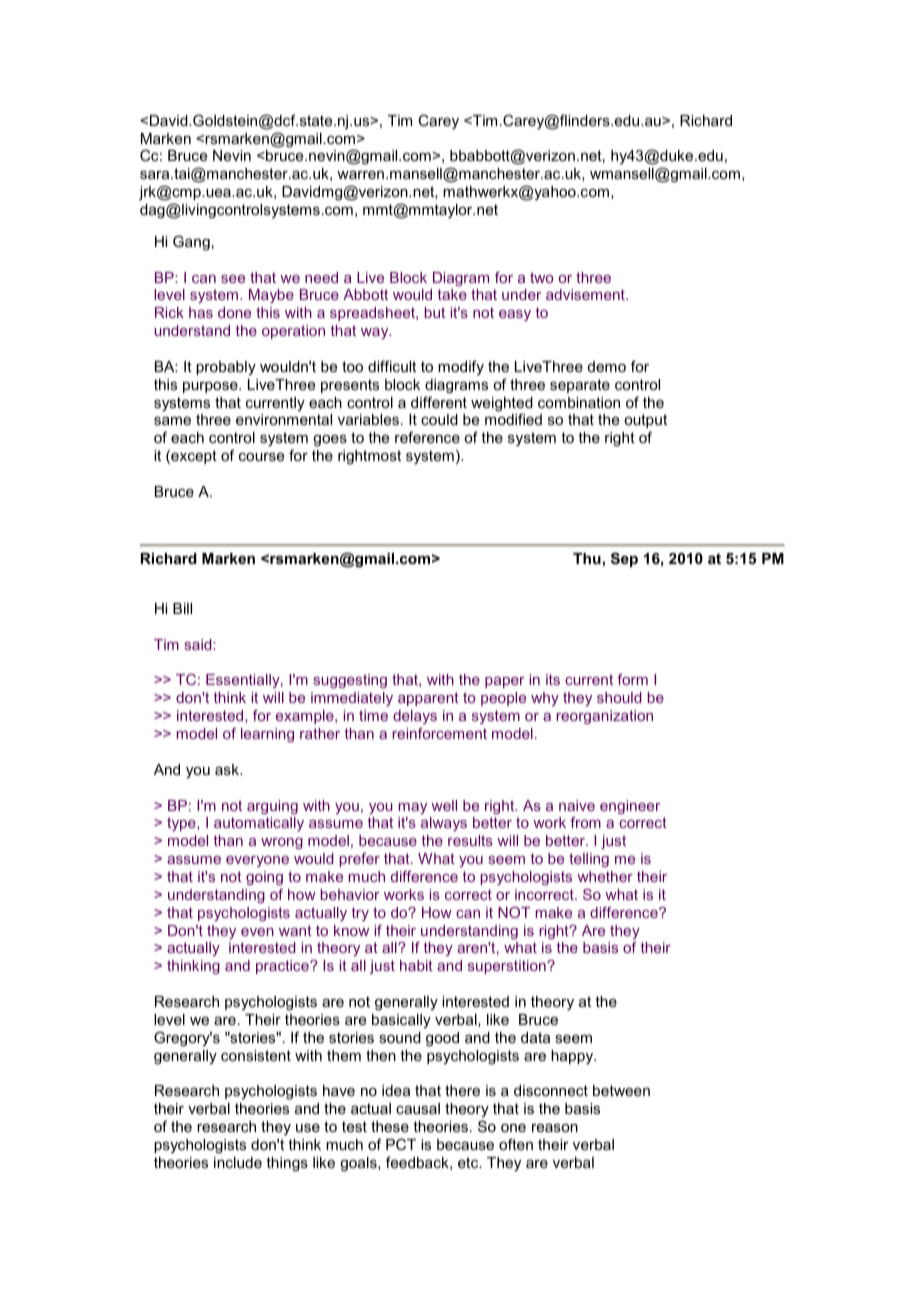 Image resolution: width=924 pixels, height=1308 pixels. What do you see at coordinates (577, 805) in the screenshot?
I see `naive` at bounding box center [577, 805].
